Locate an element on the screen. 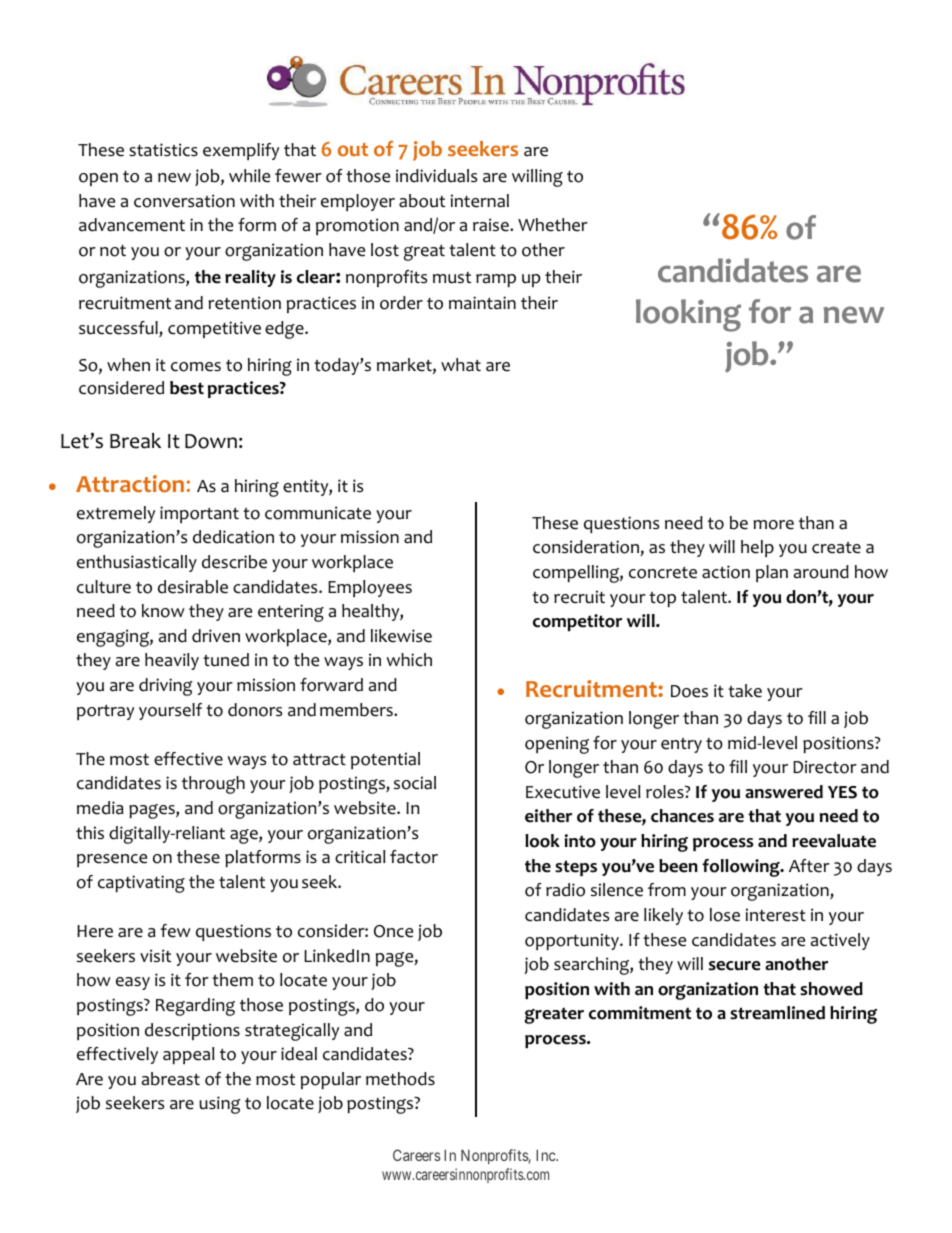 The height and width of the screenshot is (1233, 952). Inc is located at coordinates (546, 1155).
